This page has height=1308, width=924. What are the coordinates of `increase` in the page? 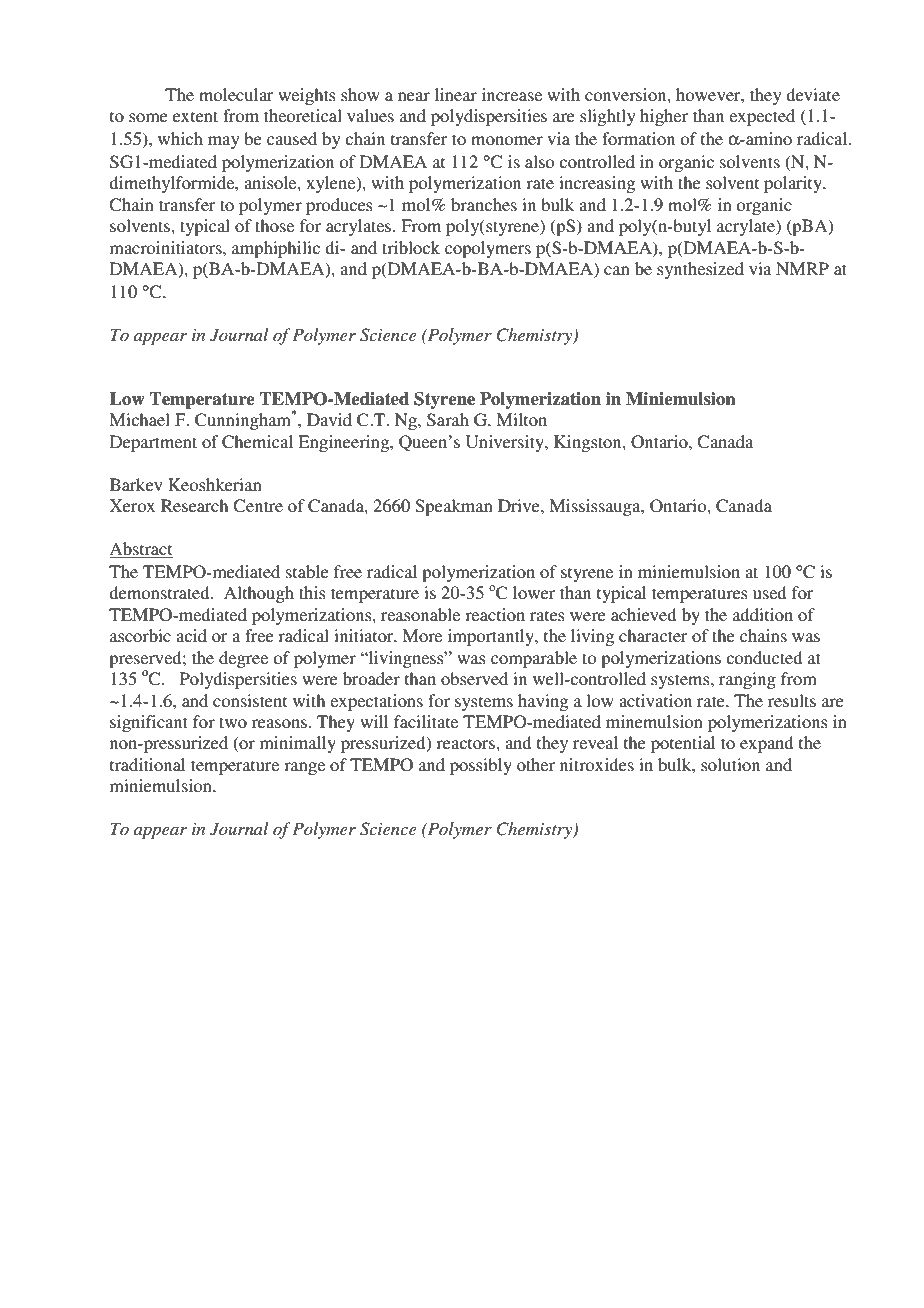 It's located at (512, 94).
